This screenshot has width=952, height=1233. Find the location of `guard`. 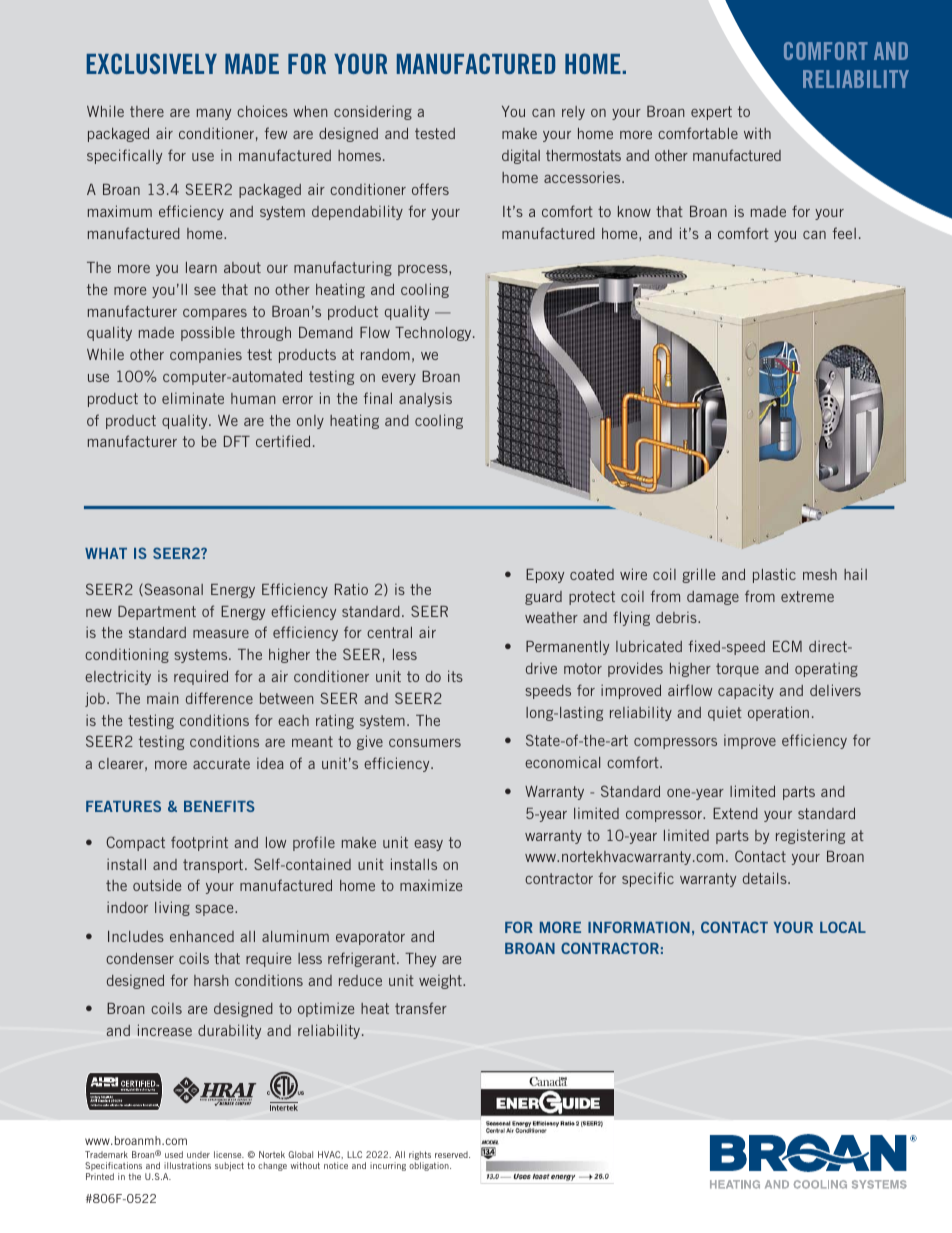

guard is located at coordinates (543, 598).
